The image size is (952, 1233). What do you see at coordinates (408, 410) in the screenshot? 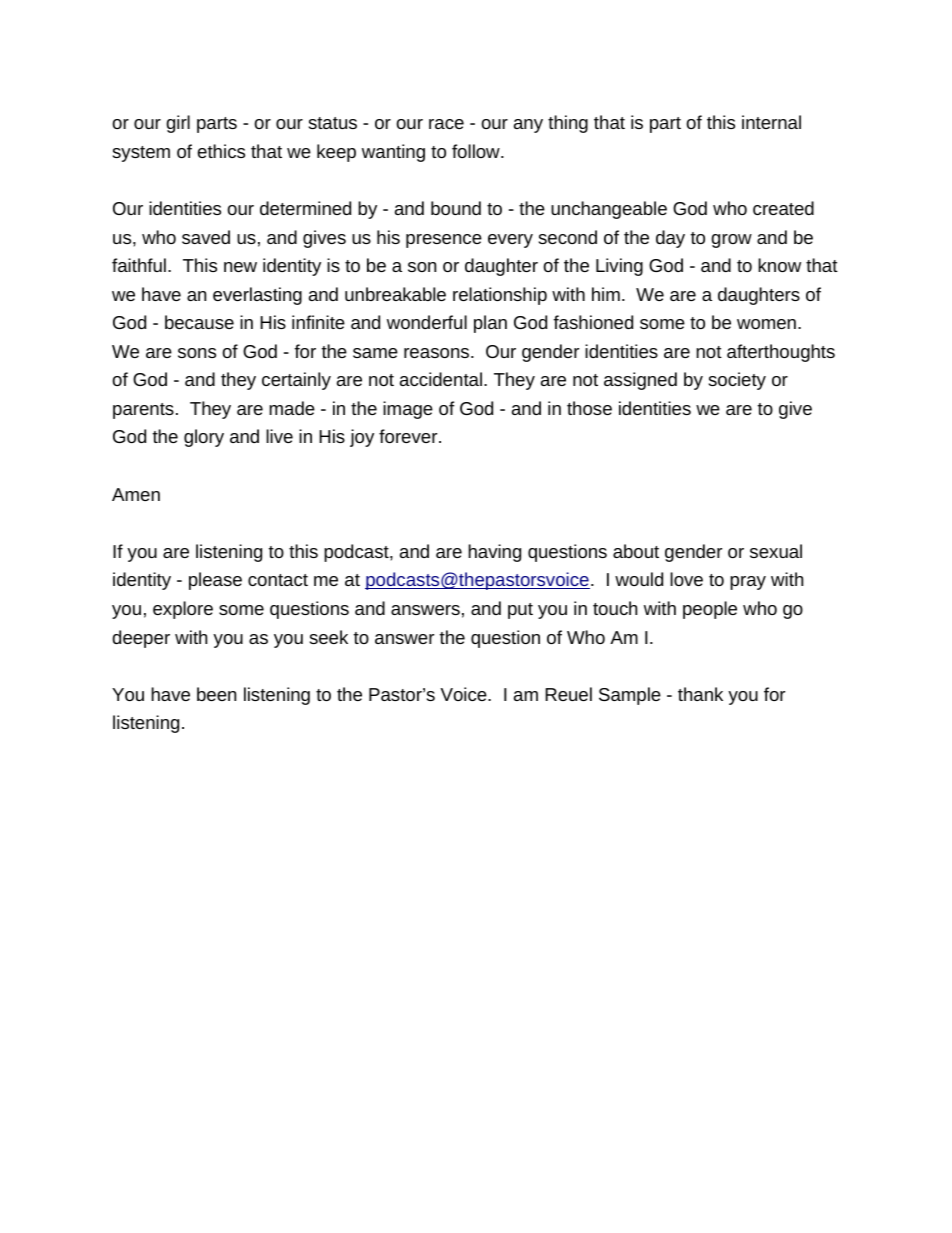
I see `image` at bounding box center [408, 410].
